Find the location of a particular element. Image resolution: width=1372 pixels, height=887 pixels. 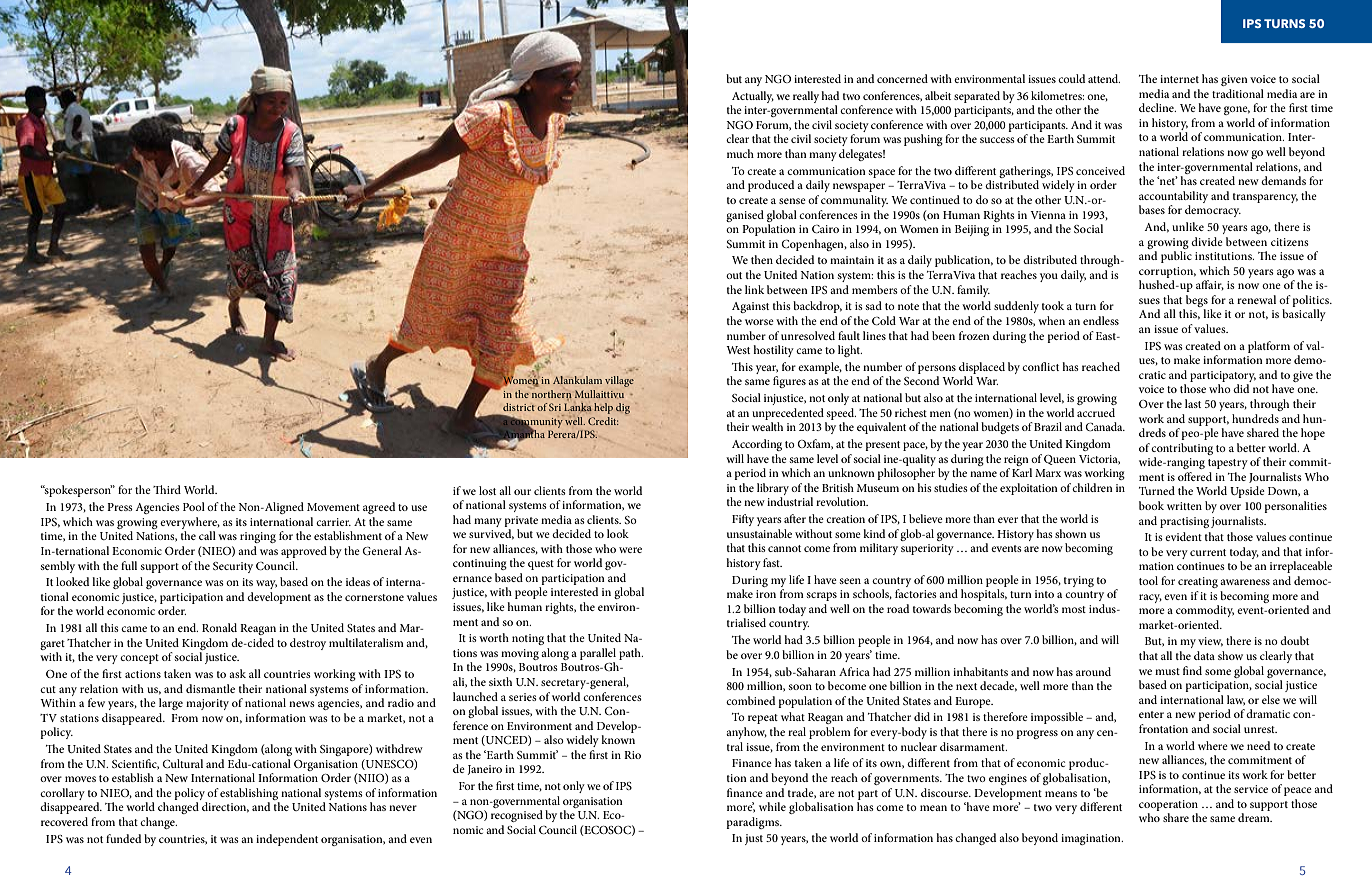

funded is located at coordinates (123, 838).
